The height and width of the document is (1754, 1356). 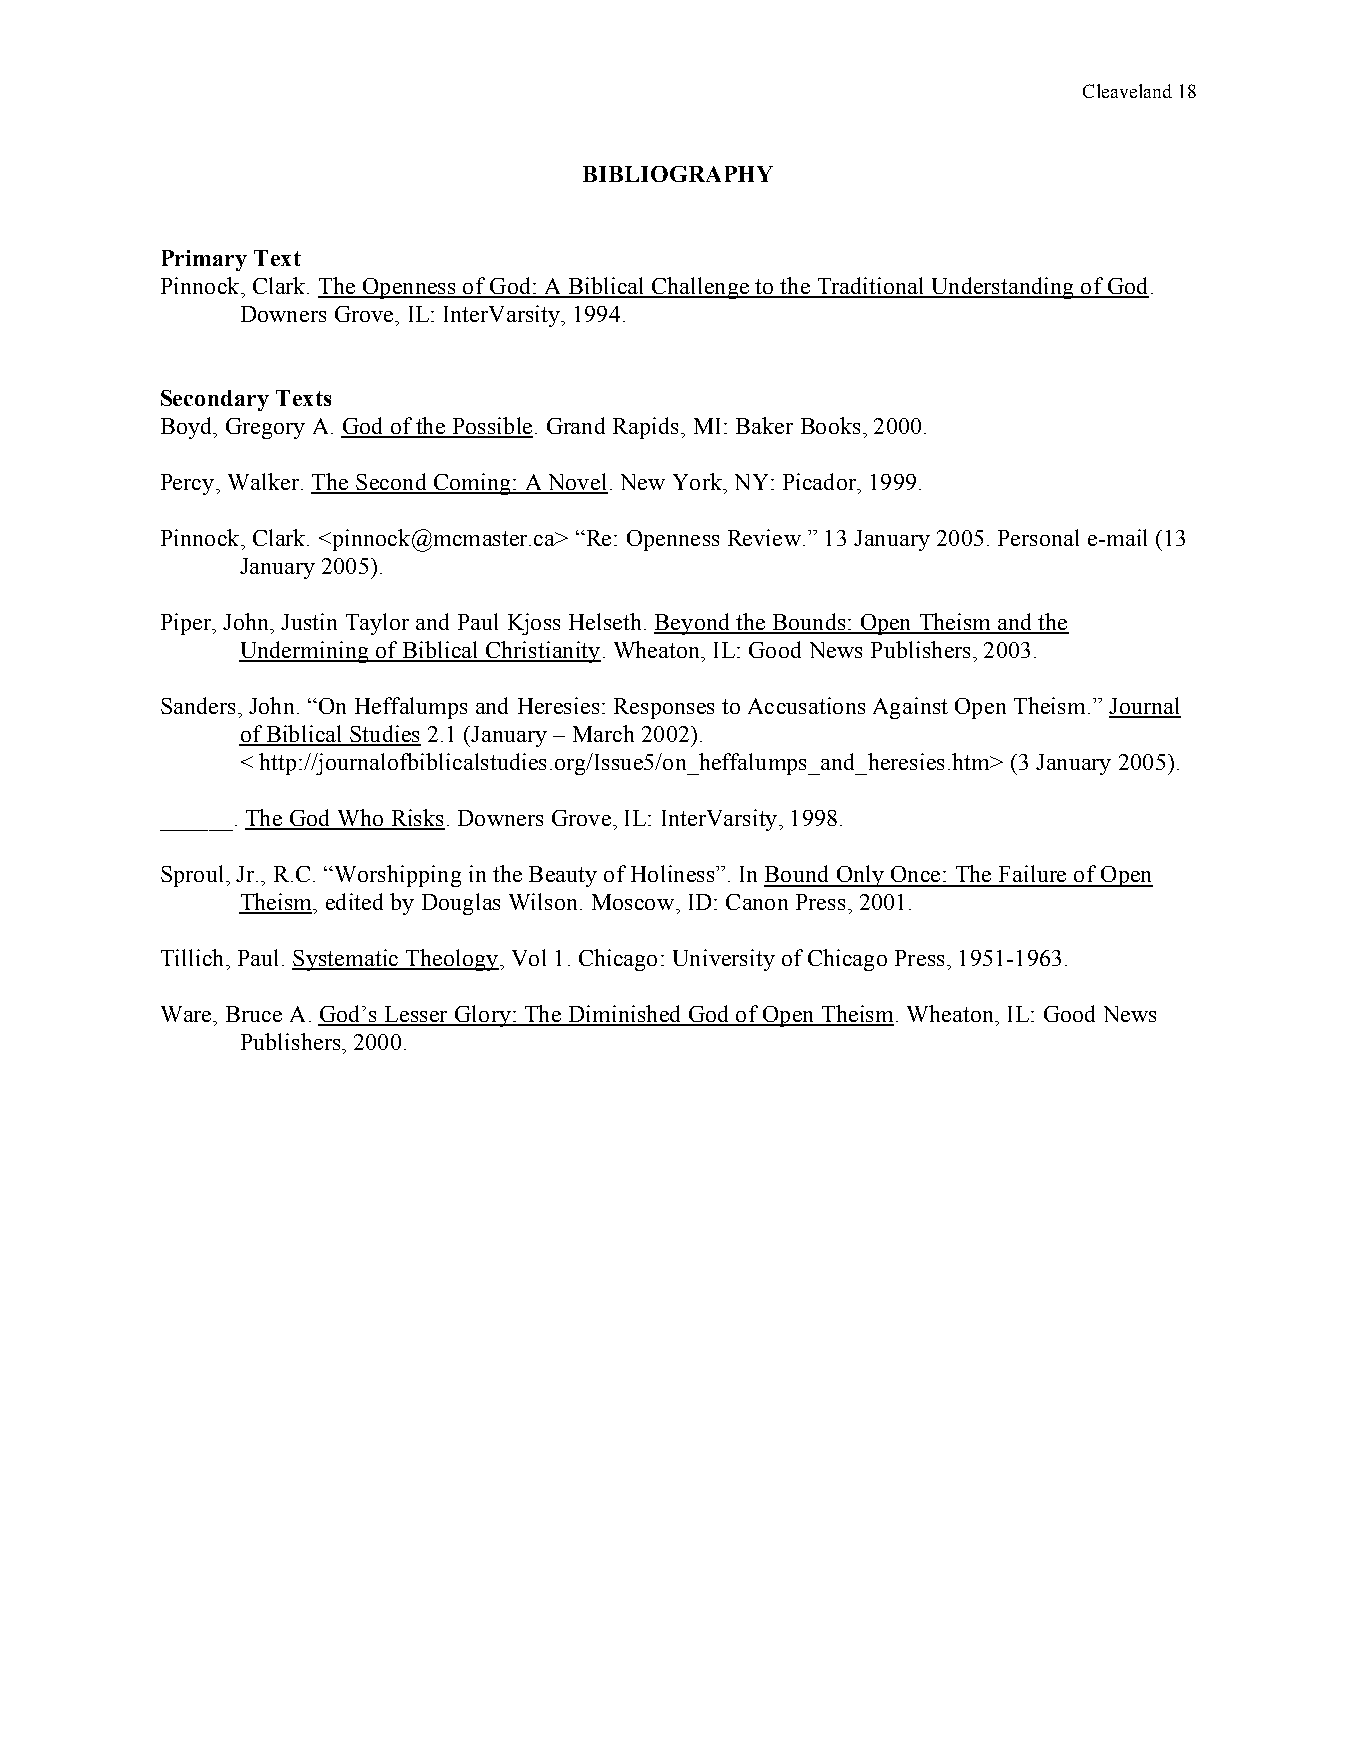 I want to click on Justin, so click(x=309, y=621).
